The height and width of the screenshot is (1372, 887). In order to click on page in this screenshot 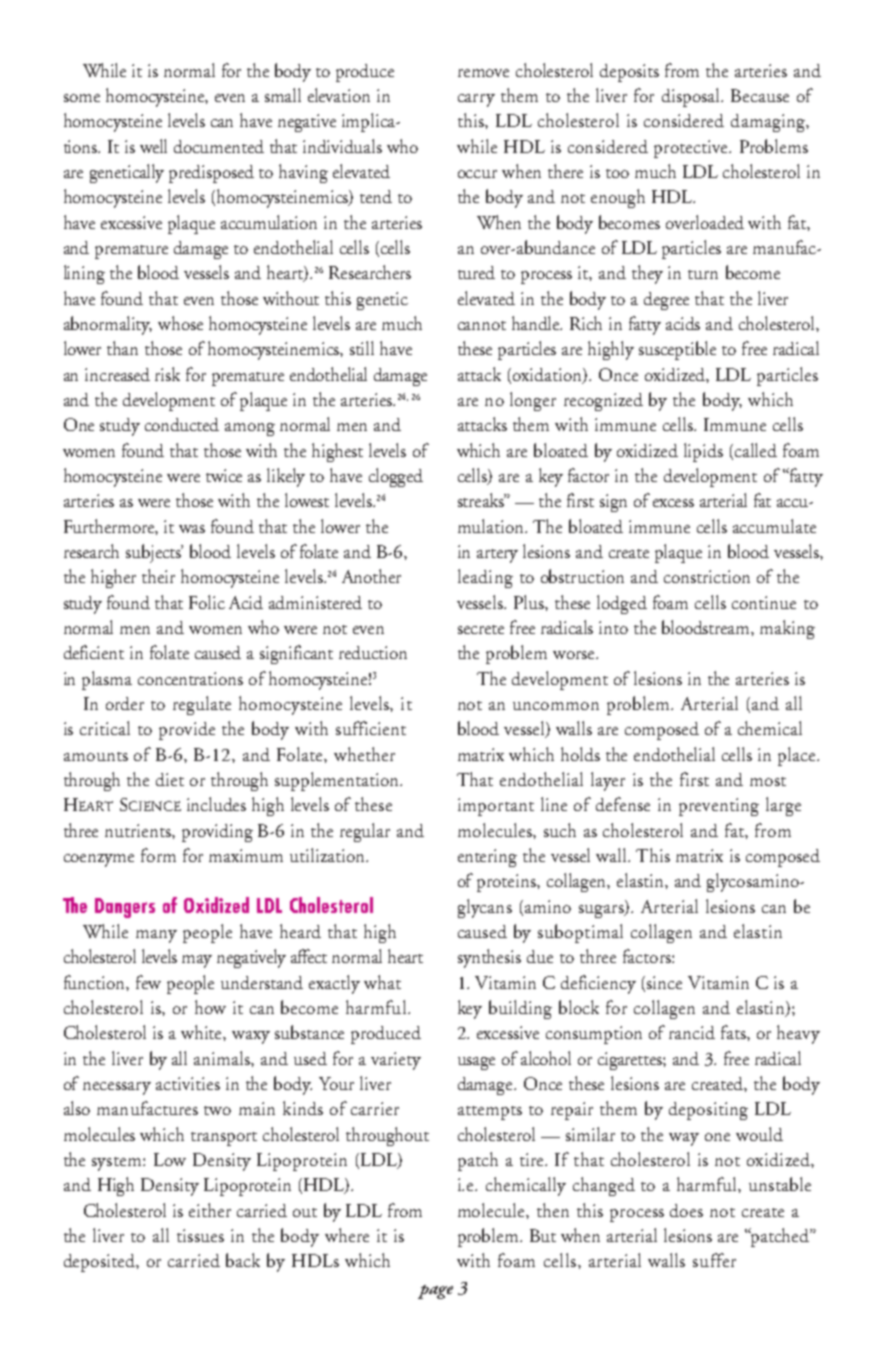, I will do `click(435, 1292)`.
